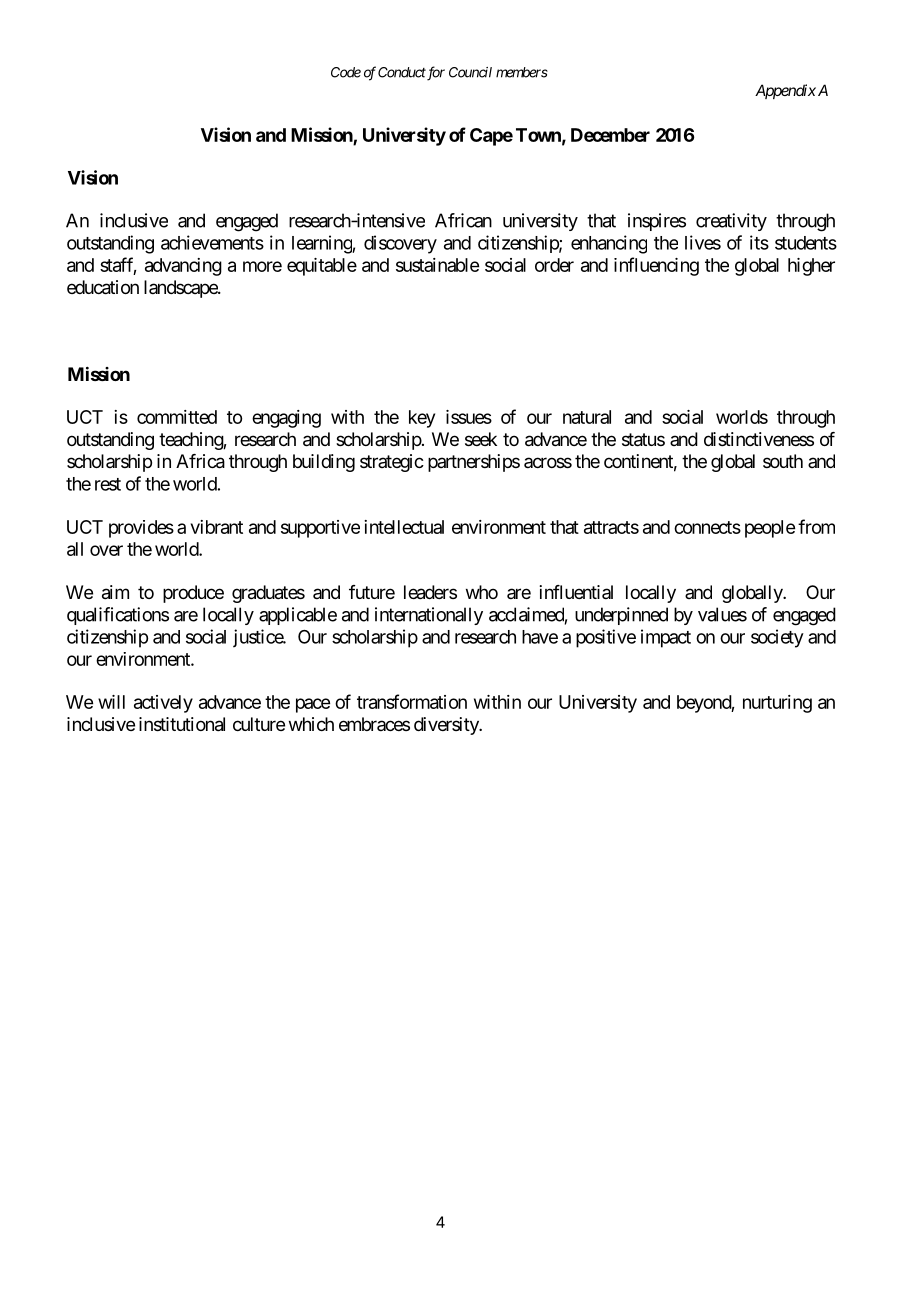 The width and height of the image is (924, 1307). Describe the element at coordinates (785, 91) in the image. I see `Appendix` at that location.
